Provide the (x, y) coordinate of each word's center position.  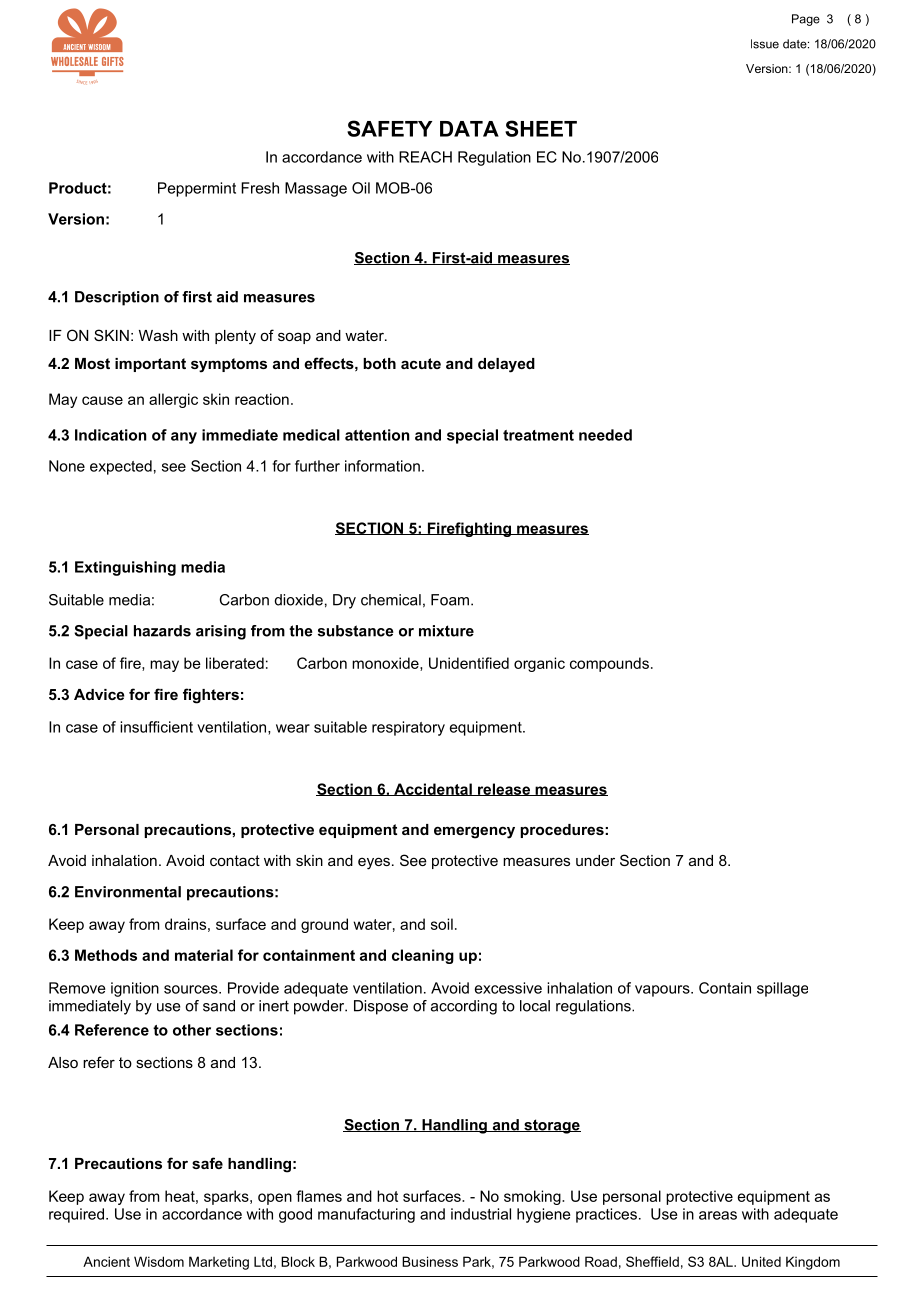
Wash (158, 335)
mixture (446, 631)
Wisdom (159, 1261)
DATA (469, 129)
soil (442, 924)
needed (605, 435)
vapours (663, 991)
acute (421, 363)
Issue (765, 44)
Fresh (260, 188)
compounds (609, 664)
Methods (106, 955)
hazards (162, 631)
